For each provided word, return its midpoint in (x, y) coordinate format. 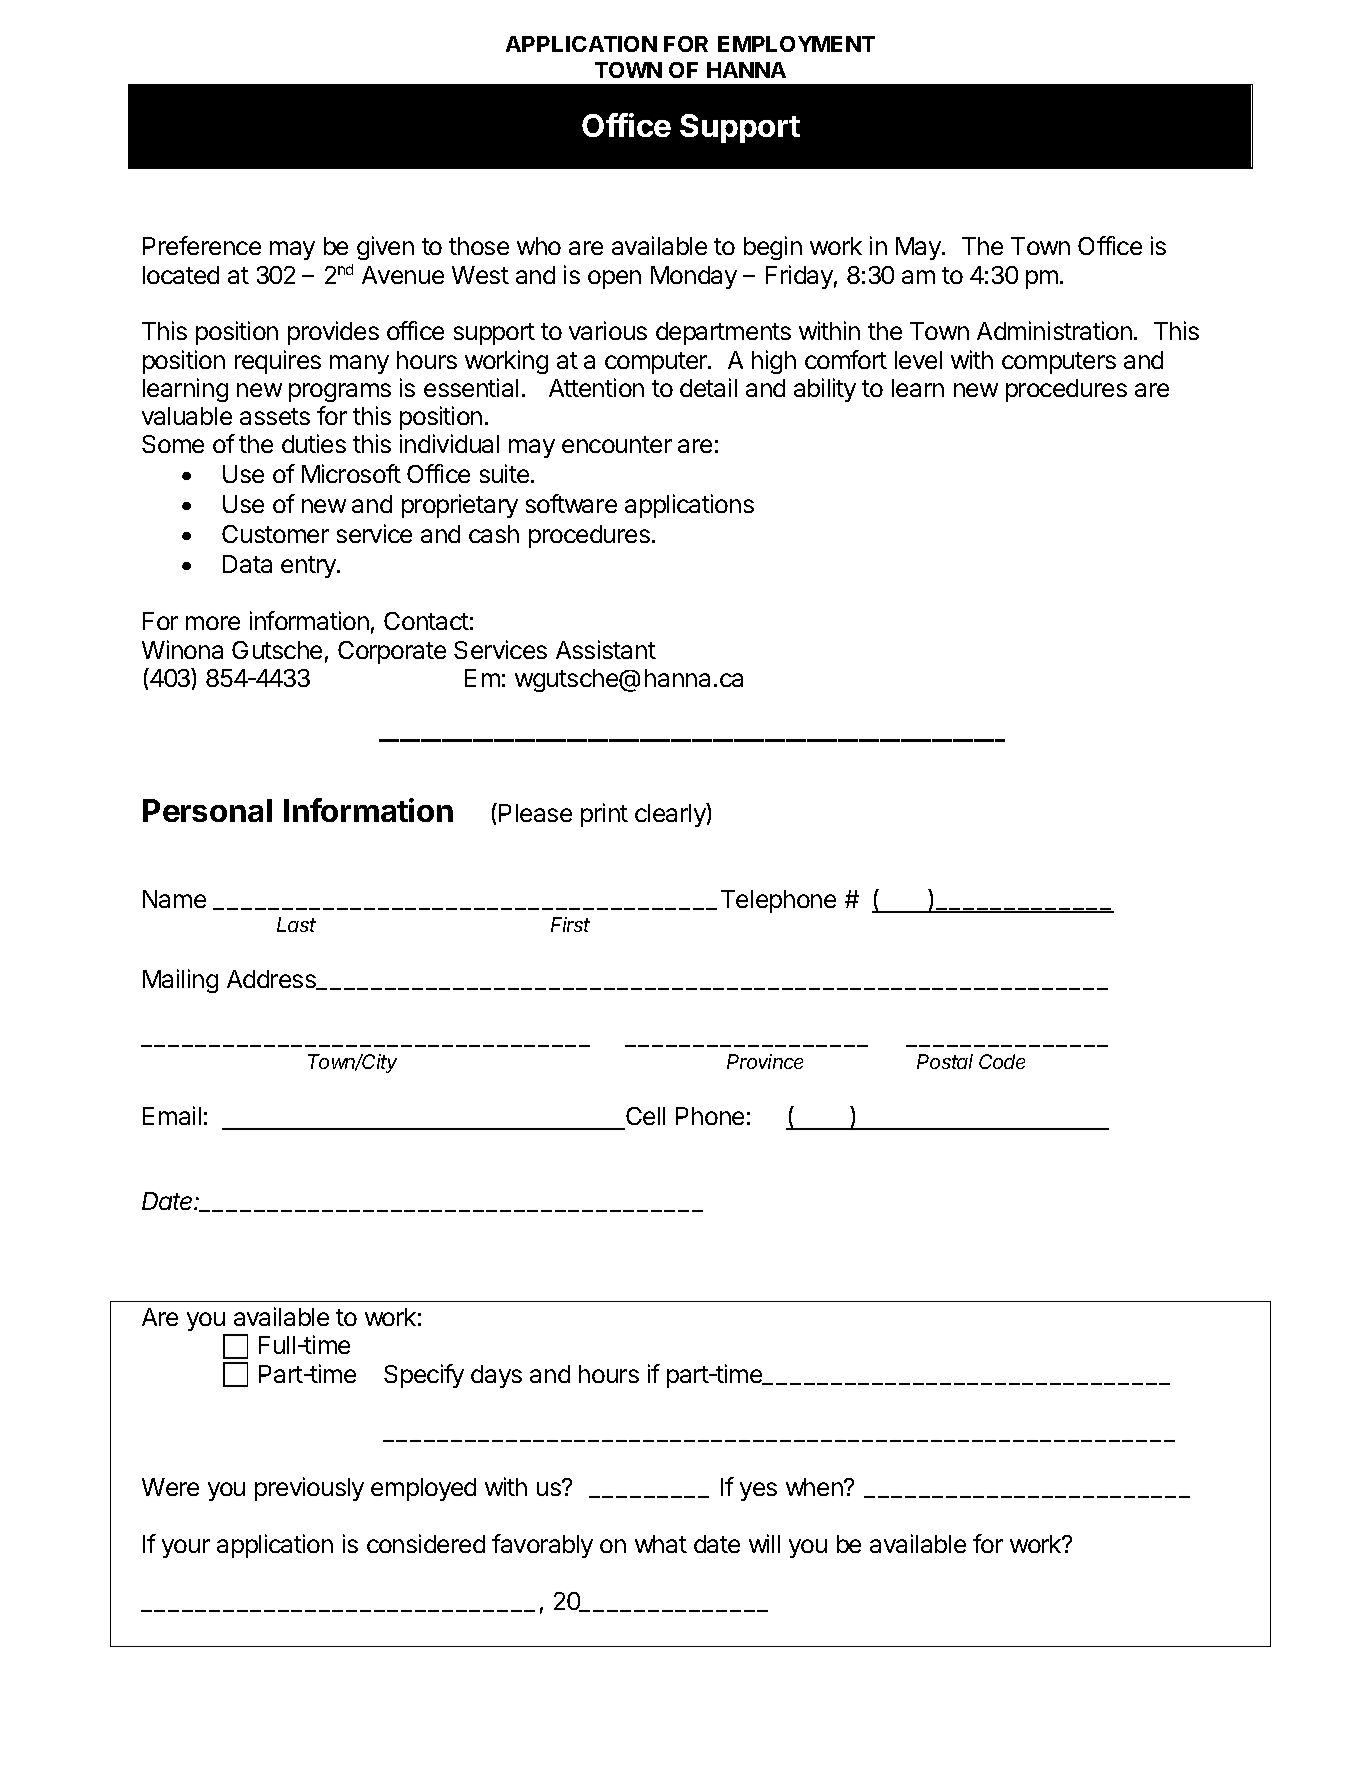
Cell (645, 1116)
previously (309, 1489)
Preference (202, 245)
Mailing (180, 981)
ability (825, 390)
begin (773, 248)
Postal (945, 1061)
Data (247, 564)
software (571, 503)
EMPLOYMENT (796, 44)
